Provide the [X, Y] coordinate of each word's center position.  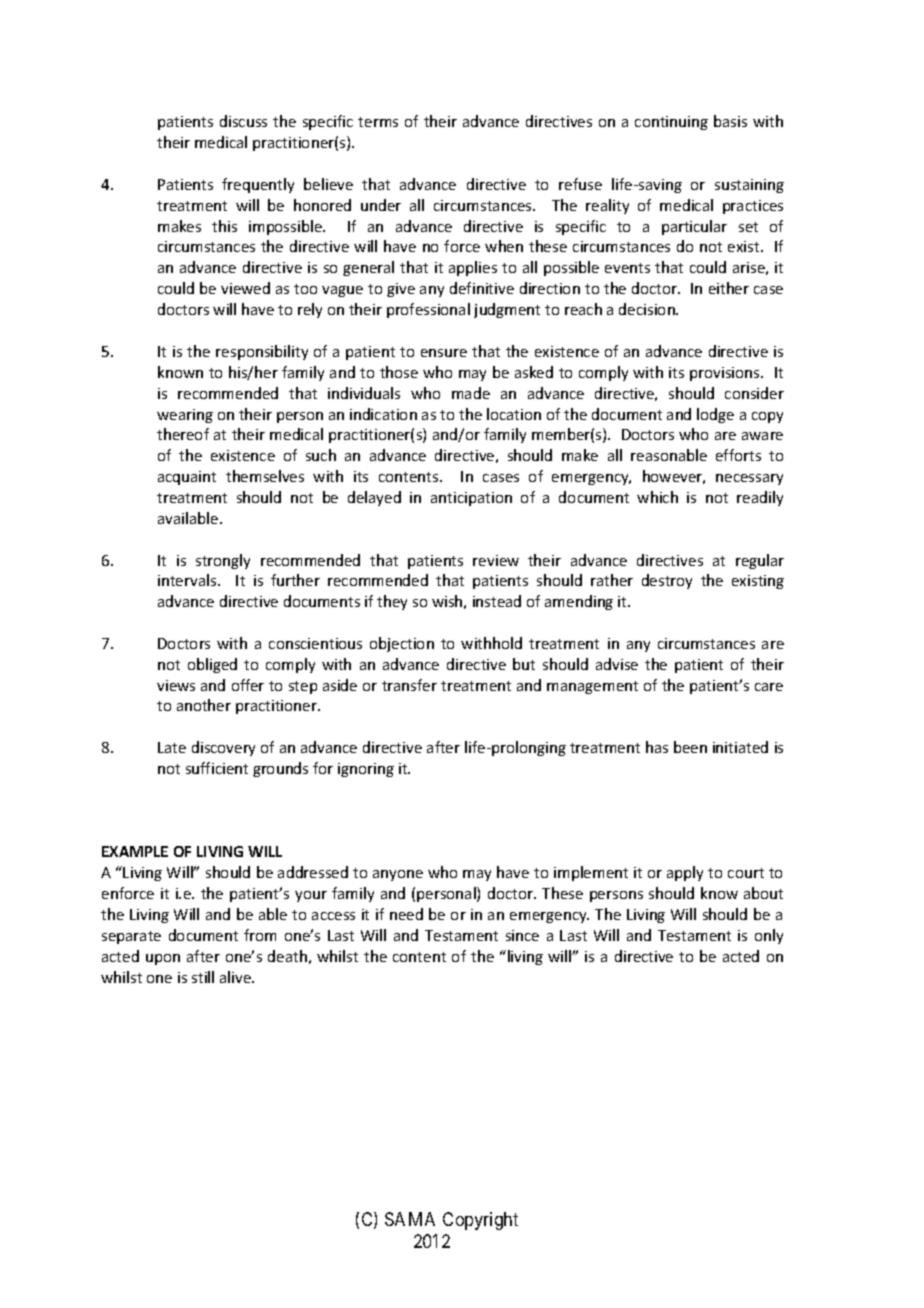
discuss [243, 121]
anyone [398, 875]
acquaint [187, 478]
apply [685, 873]
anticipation [471, 499]
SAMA [410, 1219]
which [657, 497]
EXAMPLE [135, 851]
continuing [671, 123]
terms [378, 122]
